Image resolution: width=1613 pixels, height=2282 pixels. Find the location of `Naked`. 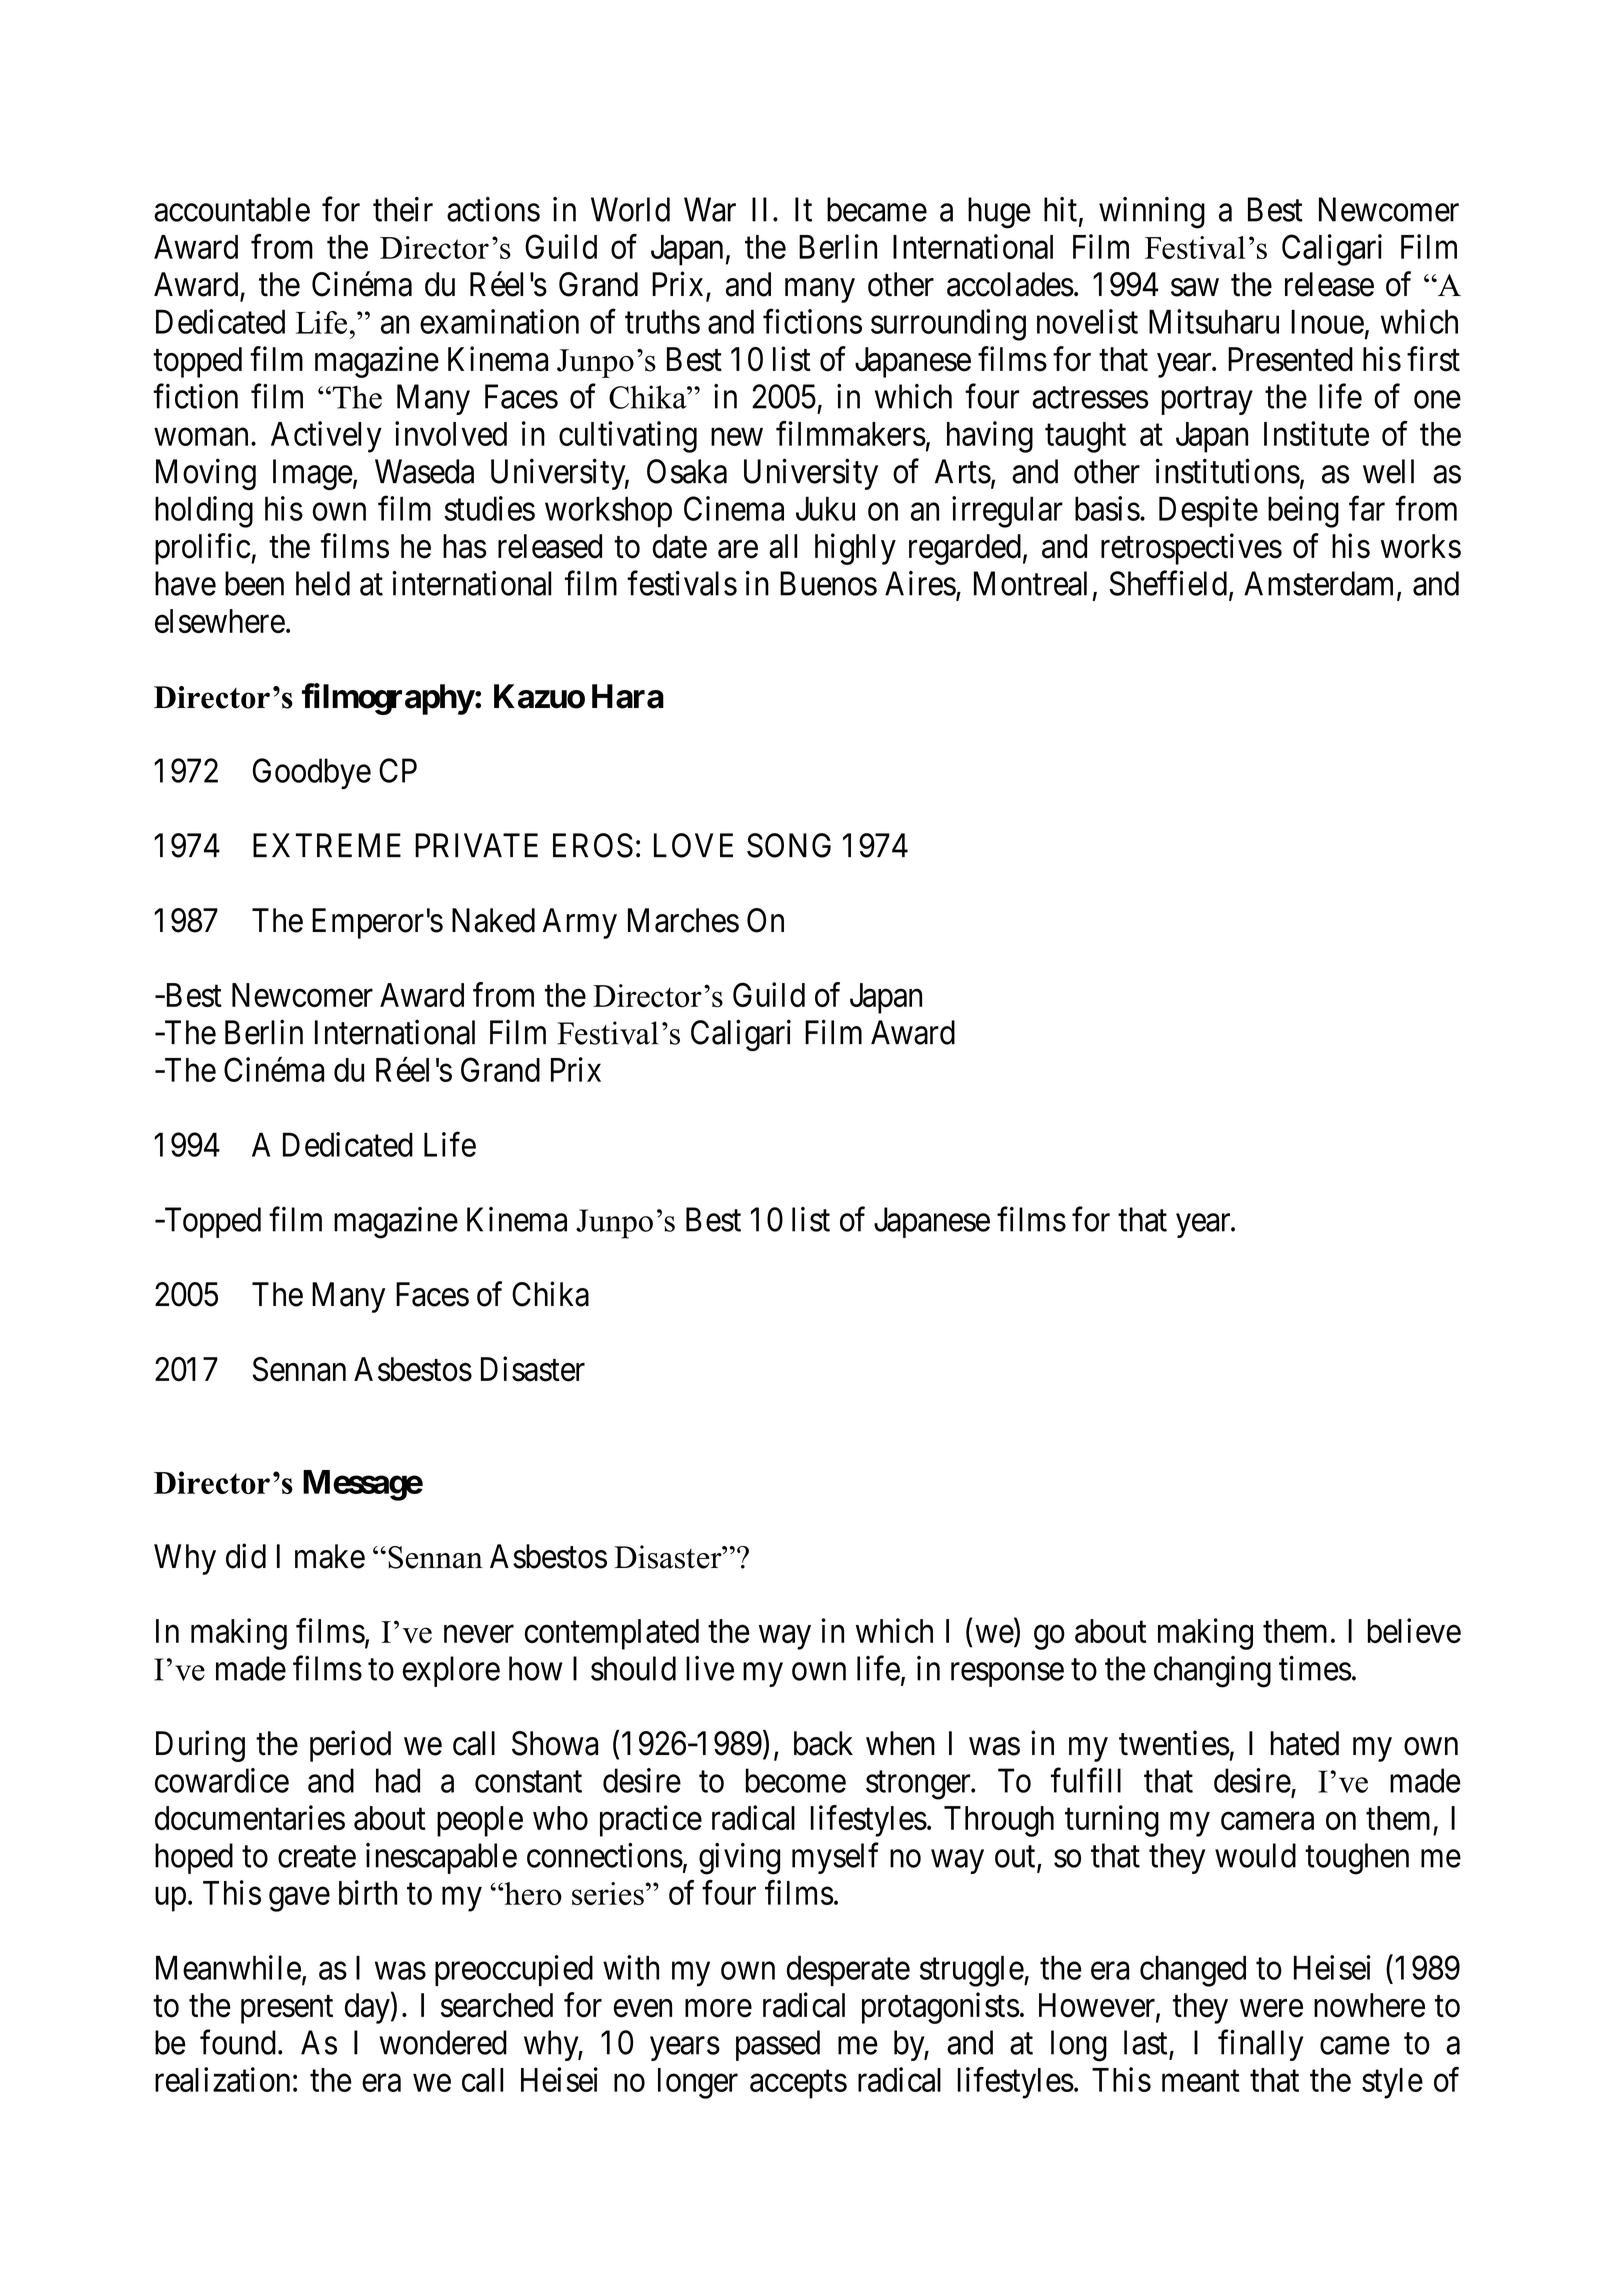

Naked is located at coordinates (493, 920).
